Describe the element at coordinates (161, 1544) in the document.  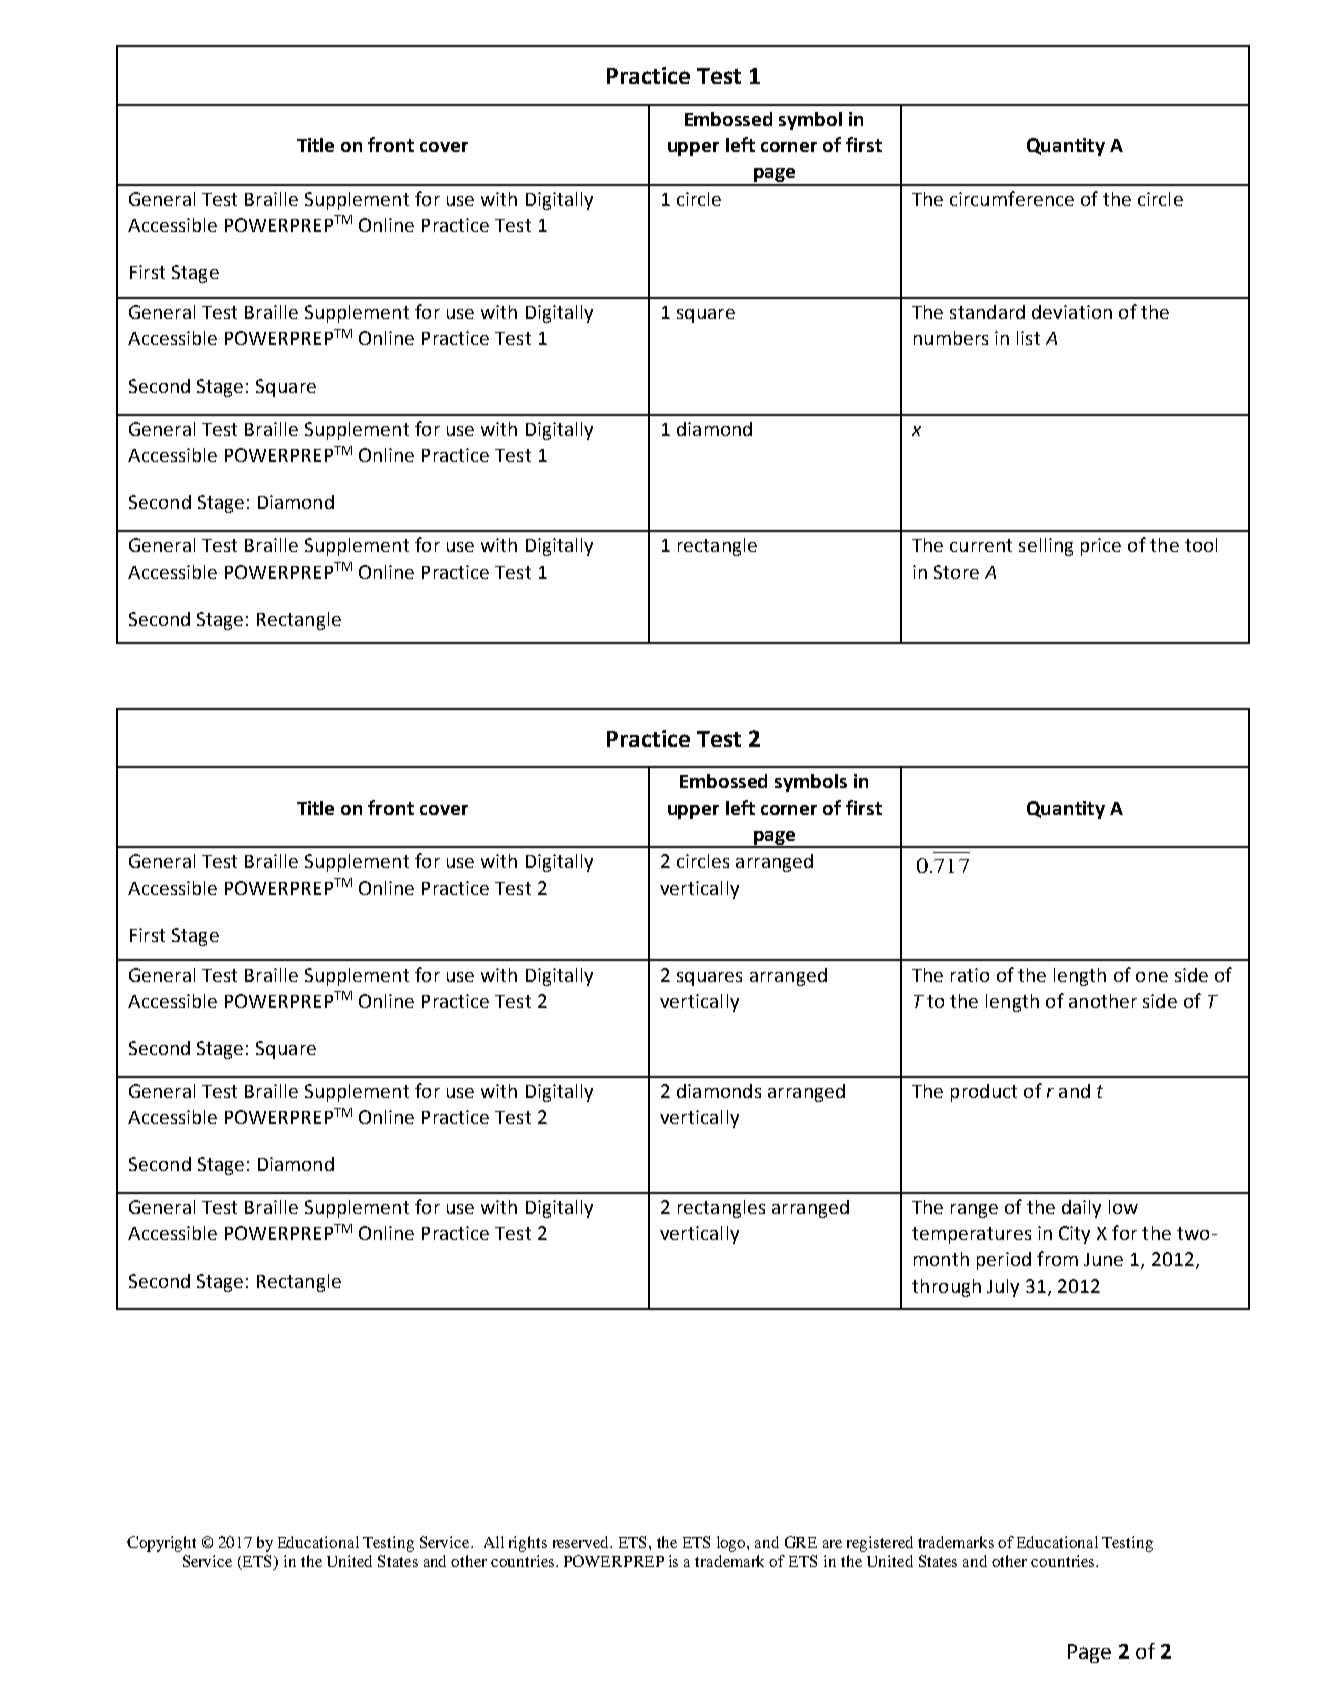
I see `Copyright` at that location.
